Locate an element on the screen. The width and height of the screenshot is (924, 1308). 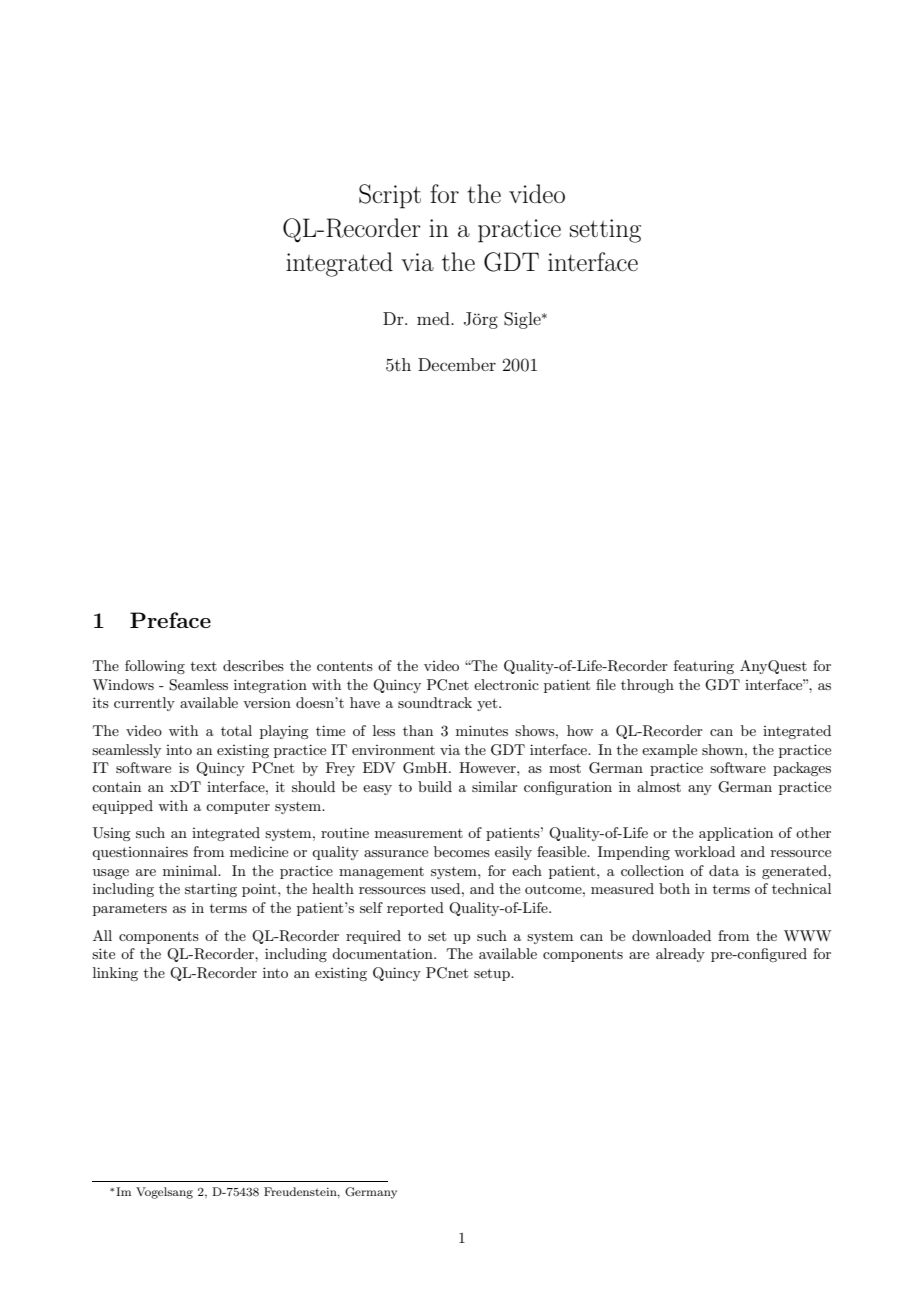
linking is located at coordinates (115, 974).
